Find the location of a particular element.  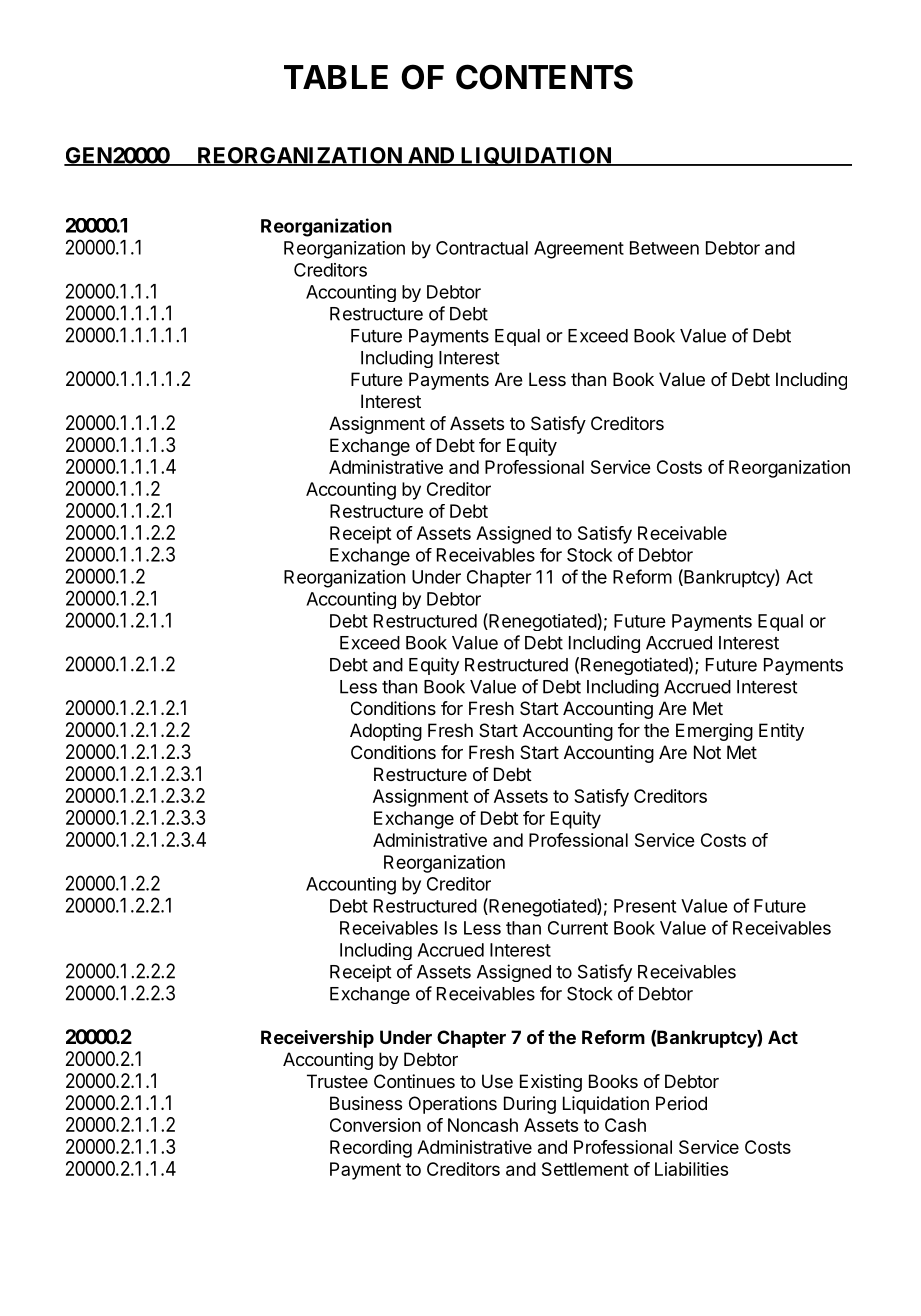

Between is located at coordinates (664, 248).
